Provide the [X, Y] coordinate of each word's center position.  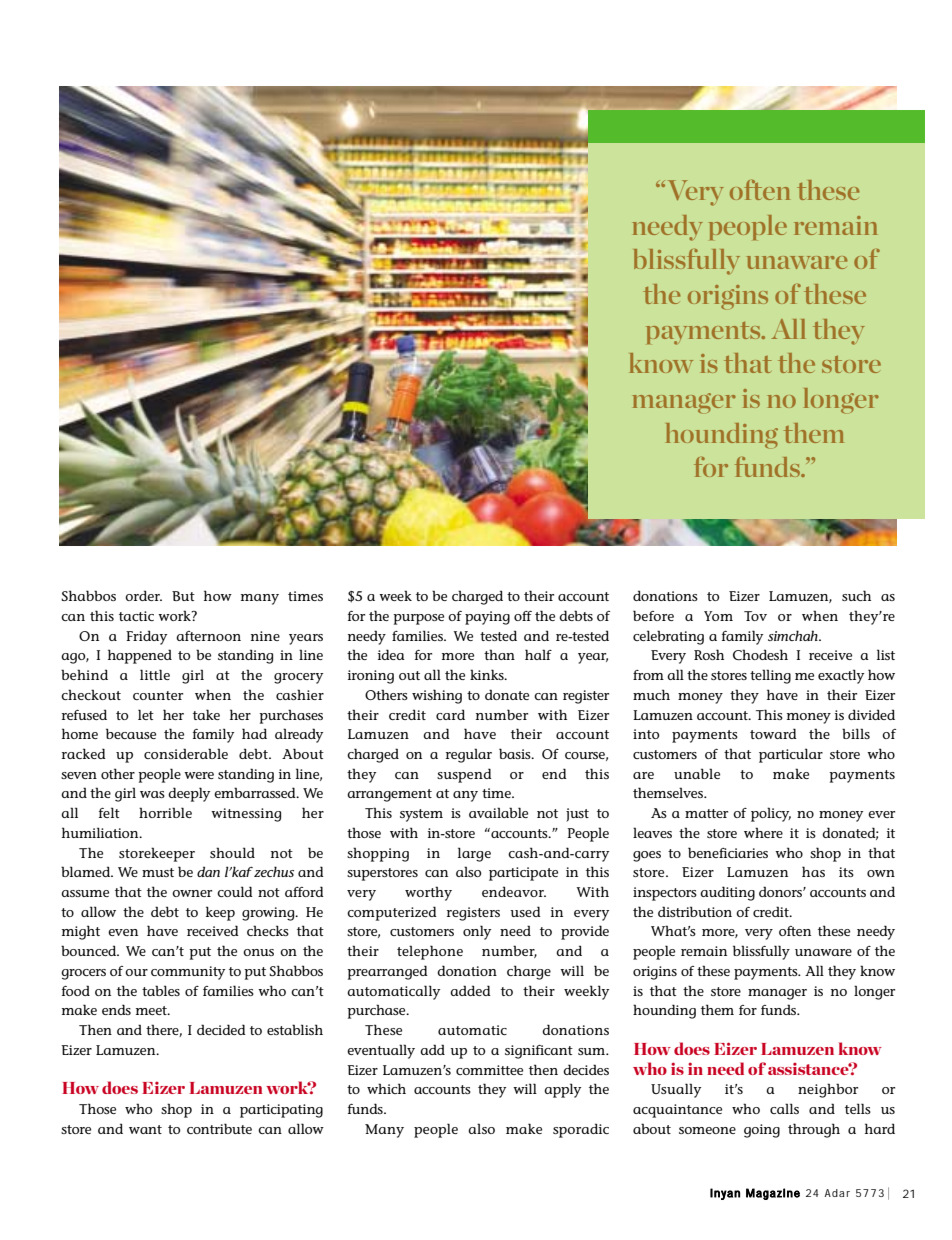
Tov [755, 616]
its [846, 872]
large [474, 854]
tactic [136, 616]
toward [773, 733]
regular [469, 755]
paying [487, 618]
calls [784, 1108]
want [145, 1129]
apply [562, 1090]
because [131, 733]
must [158, 872]
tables [161, 990]
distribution [695, 911]
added [470, 990]
